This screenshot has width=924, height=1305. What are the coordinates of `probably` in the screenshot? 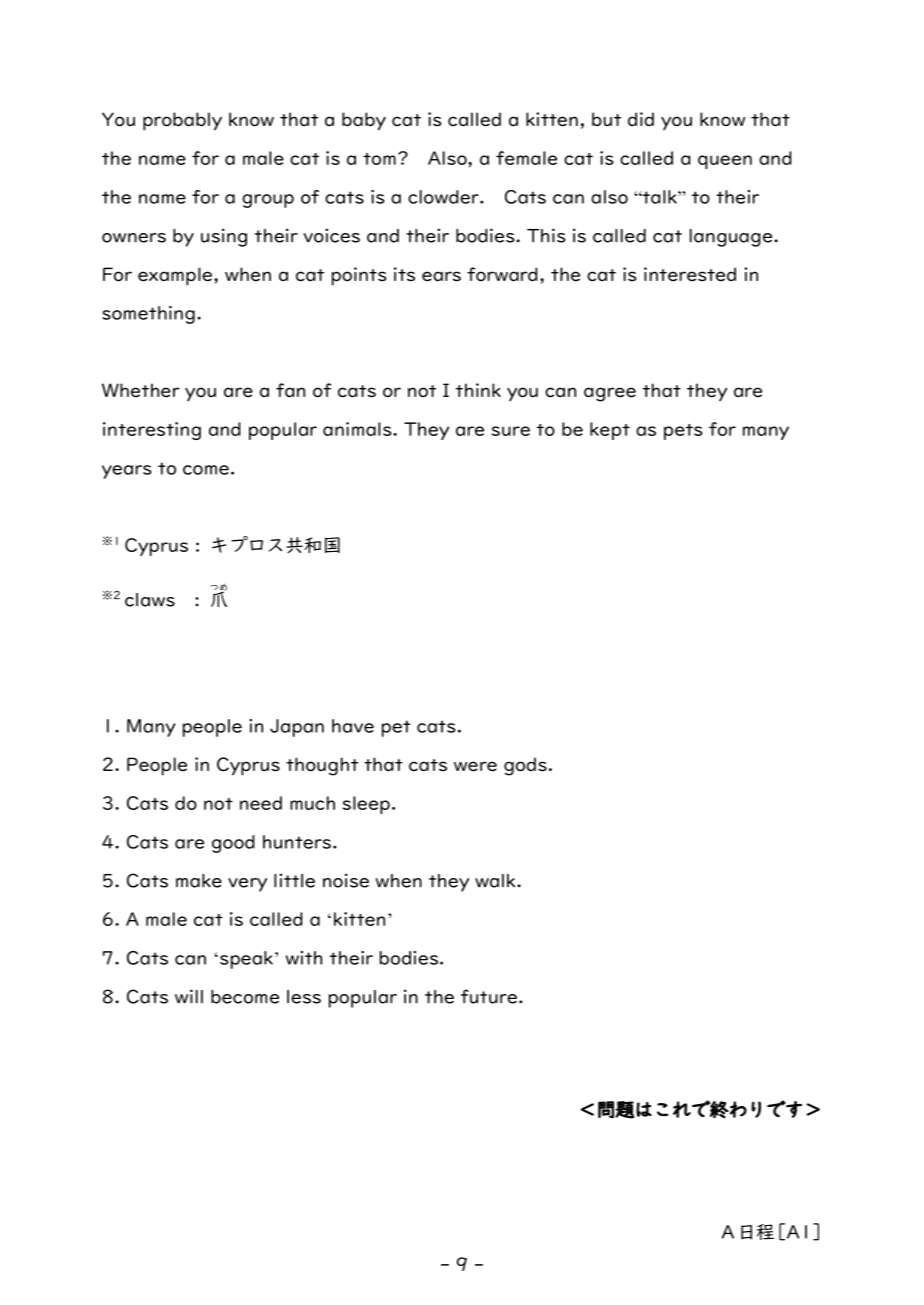 It's located at (182, 121).
